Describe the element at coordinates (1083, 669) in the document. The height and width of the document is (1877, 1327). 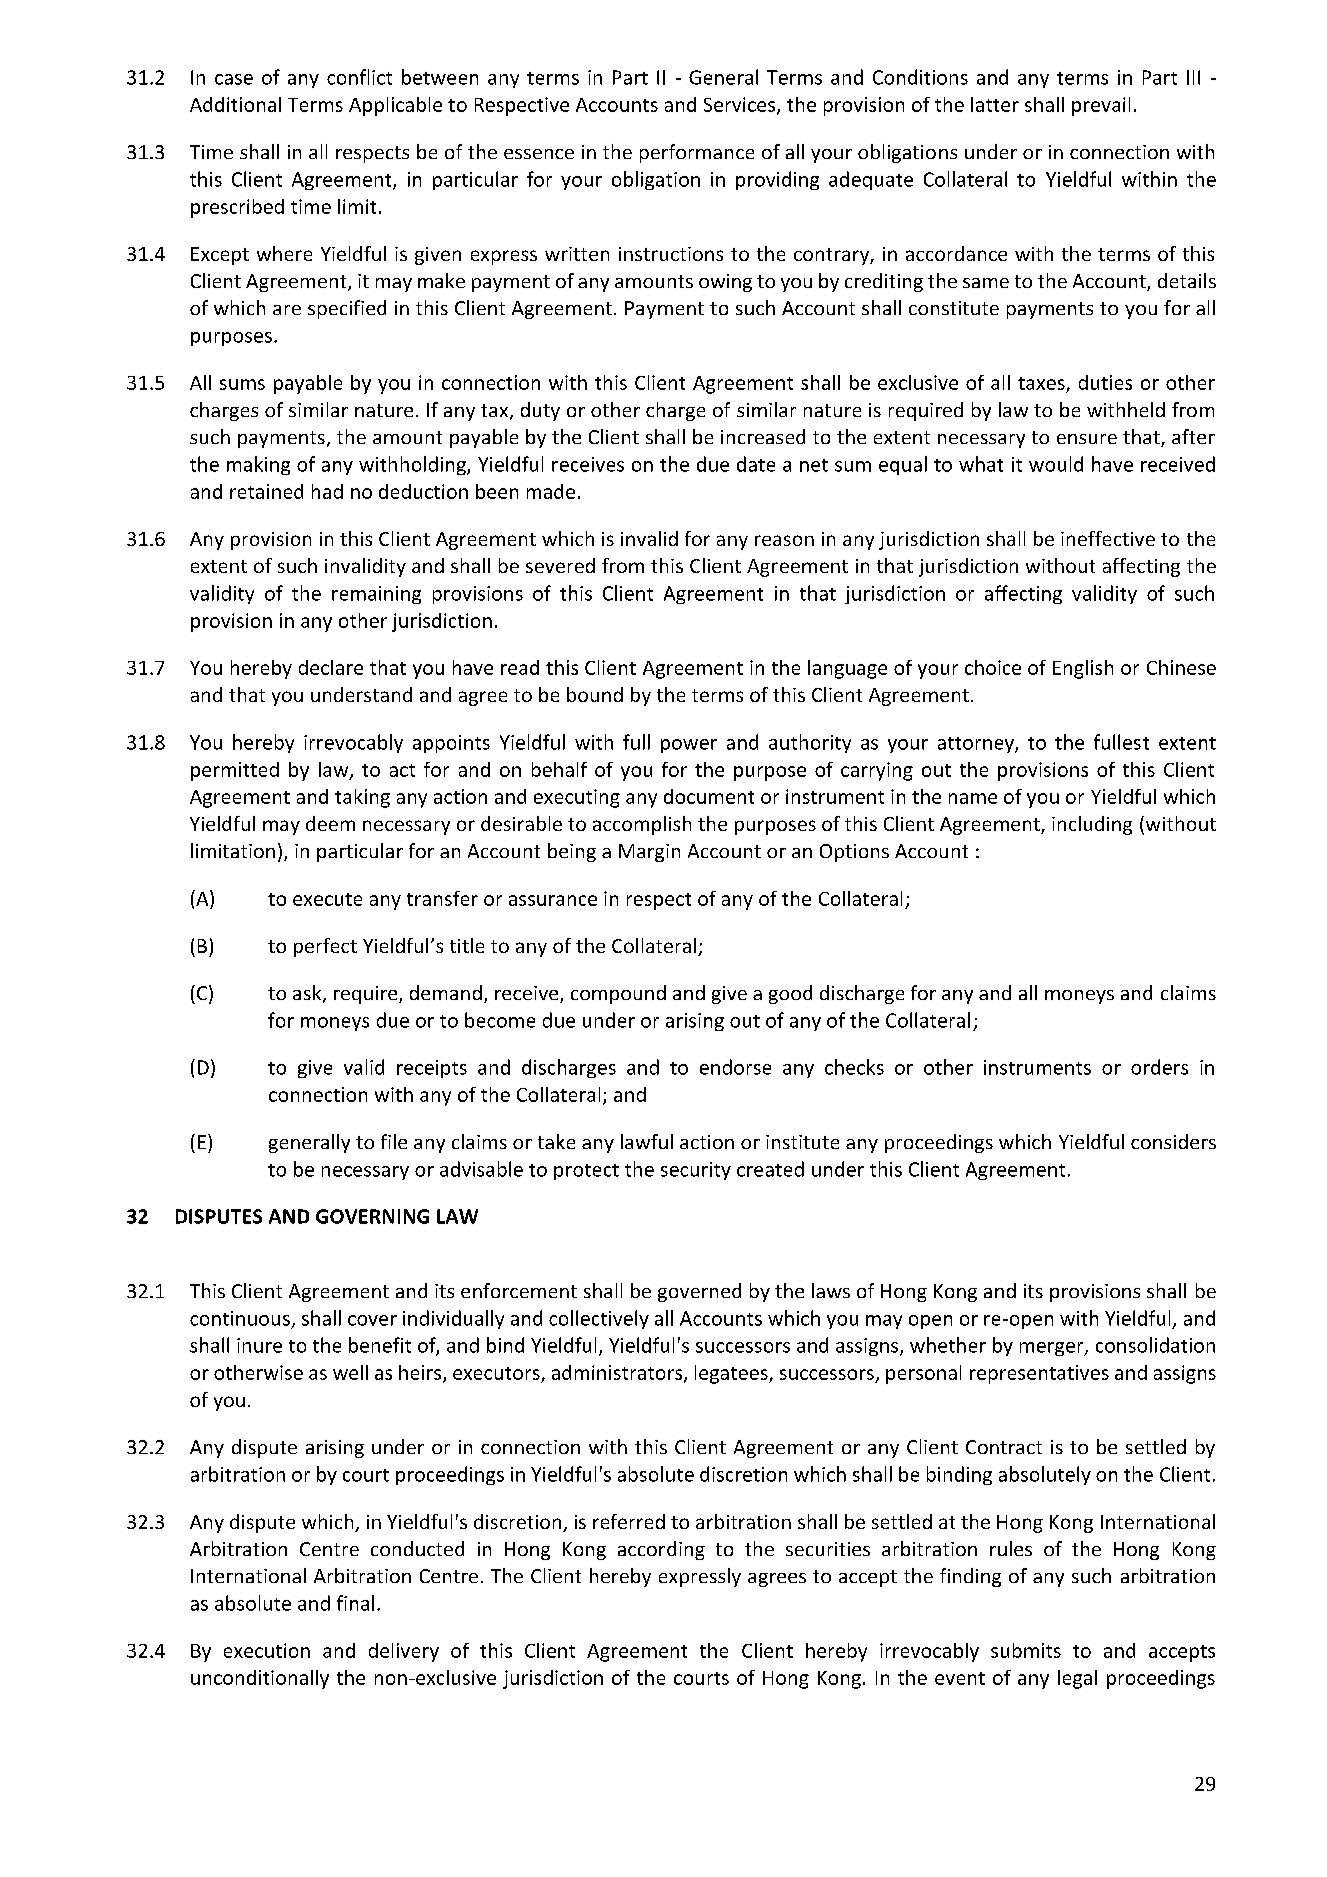
I see `English` at that location.
